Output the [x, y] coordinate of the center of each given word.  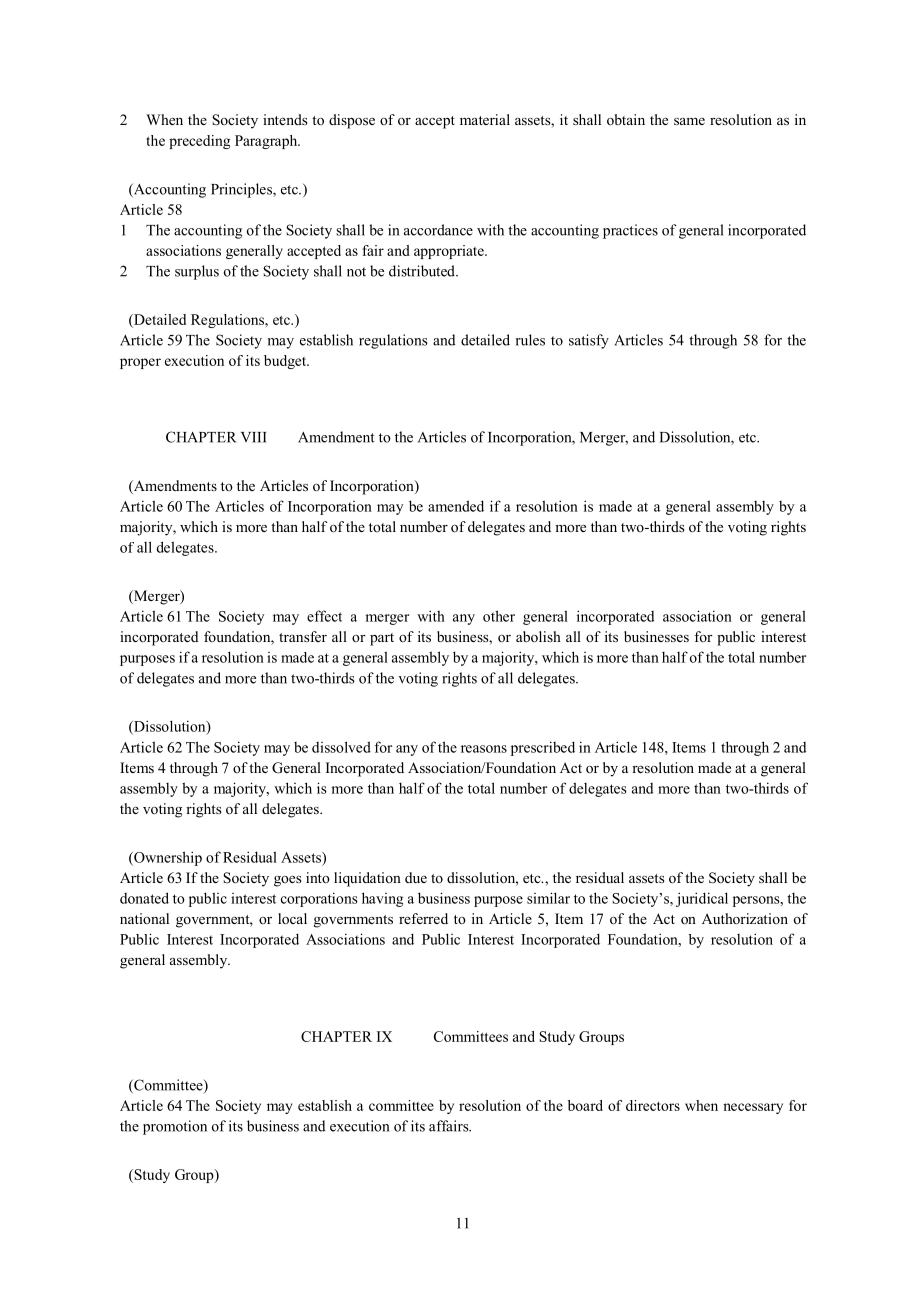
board [585, 1105]
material [485, 119]
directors [653, 1105]
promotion [175, 1127]
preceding [199, 142]
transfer [303, 636]
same [689, 121]
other [499, 616]
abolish [538, 636]
